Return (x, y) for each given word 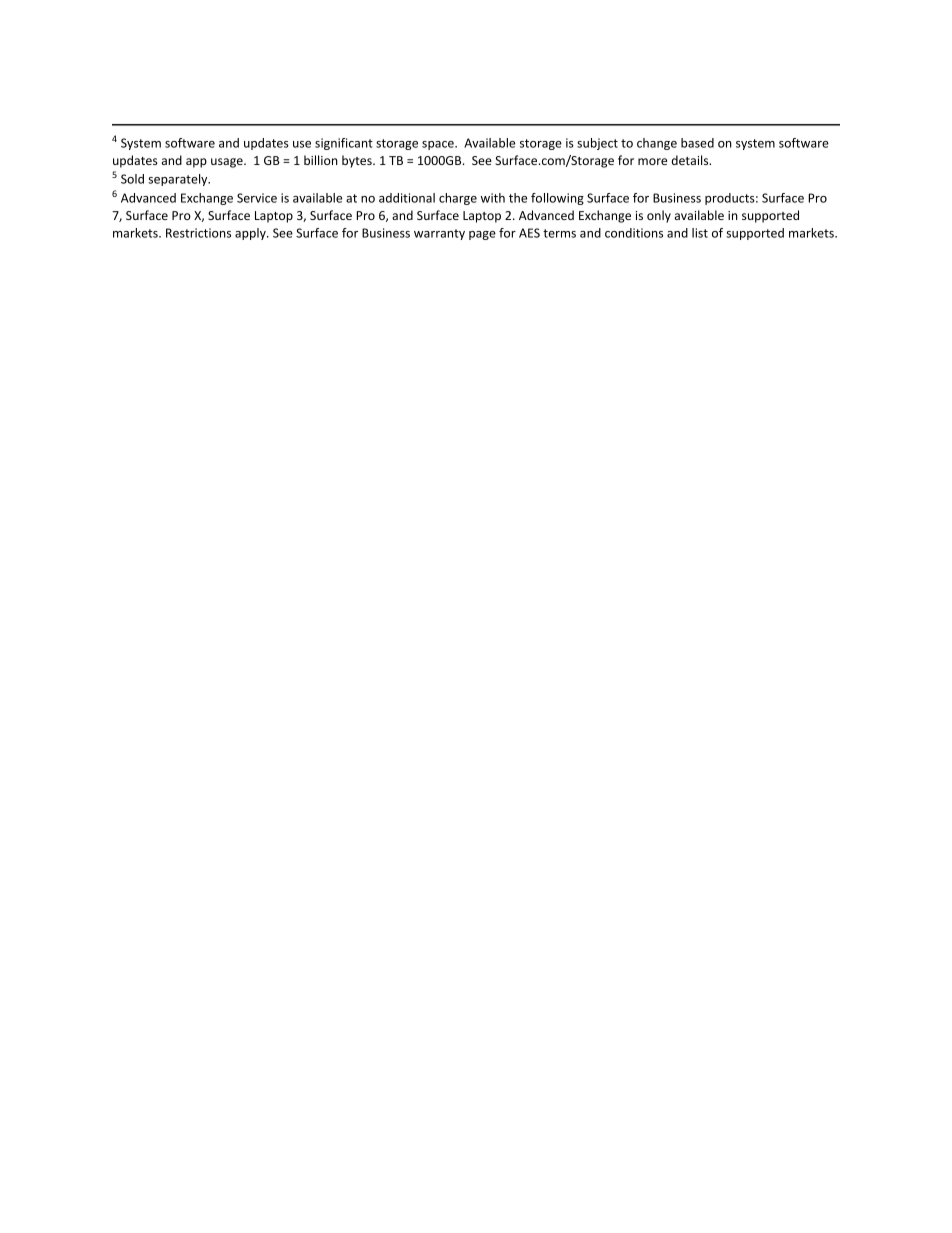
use (302, 144)
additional (407, 198)
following (557, 199)
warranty (439, 234)
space (439, 145)
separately (179, 180)
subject (597, 144)
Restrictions (198, 233)
